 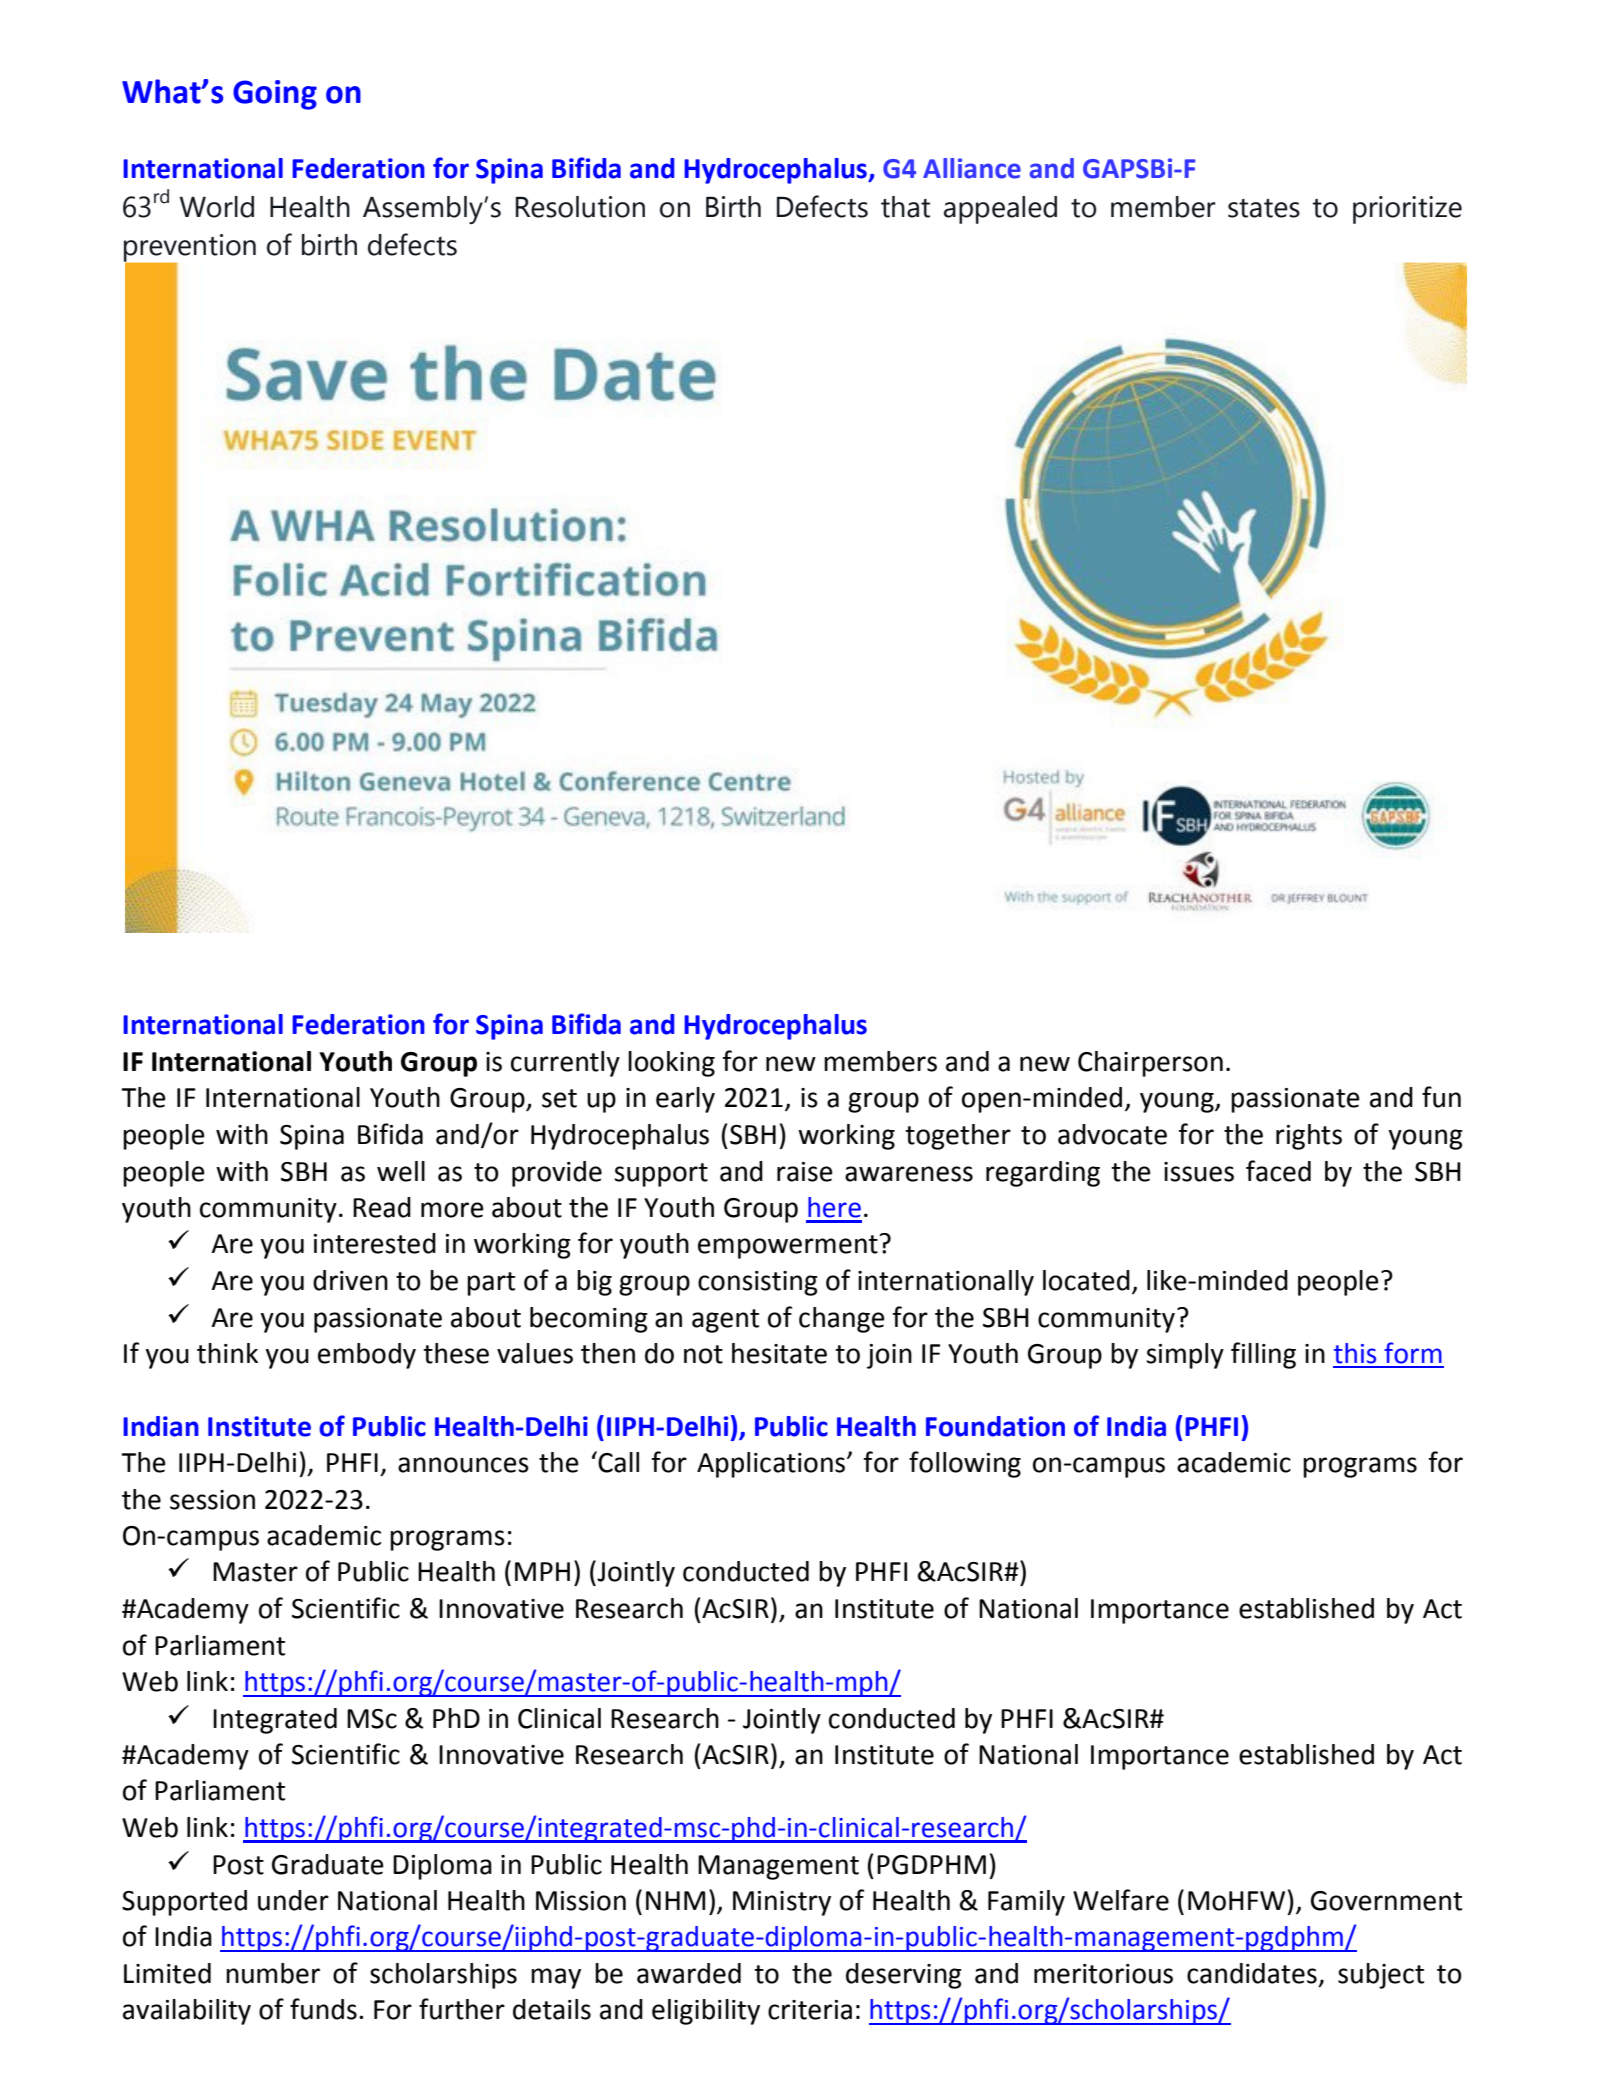 What do you see at coordinates (905, 207) in the image?
I see `that` at bounding box center [905, 207].
